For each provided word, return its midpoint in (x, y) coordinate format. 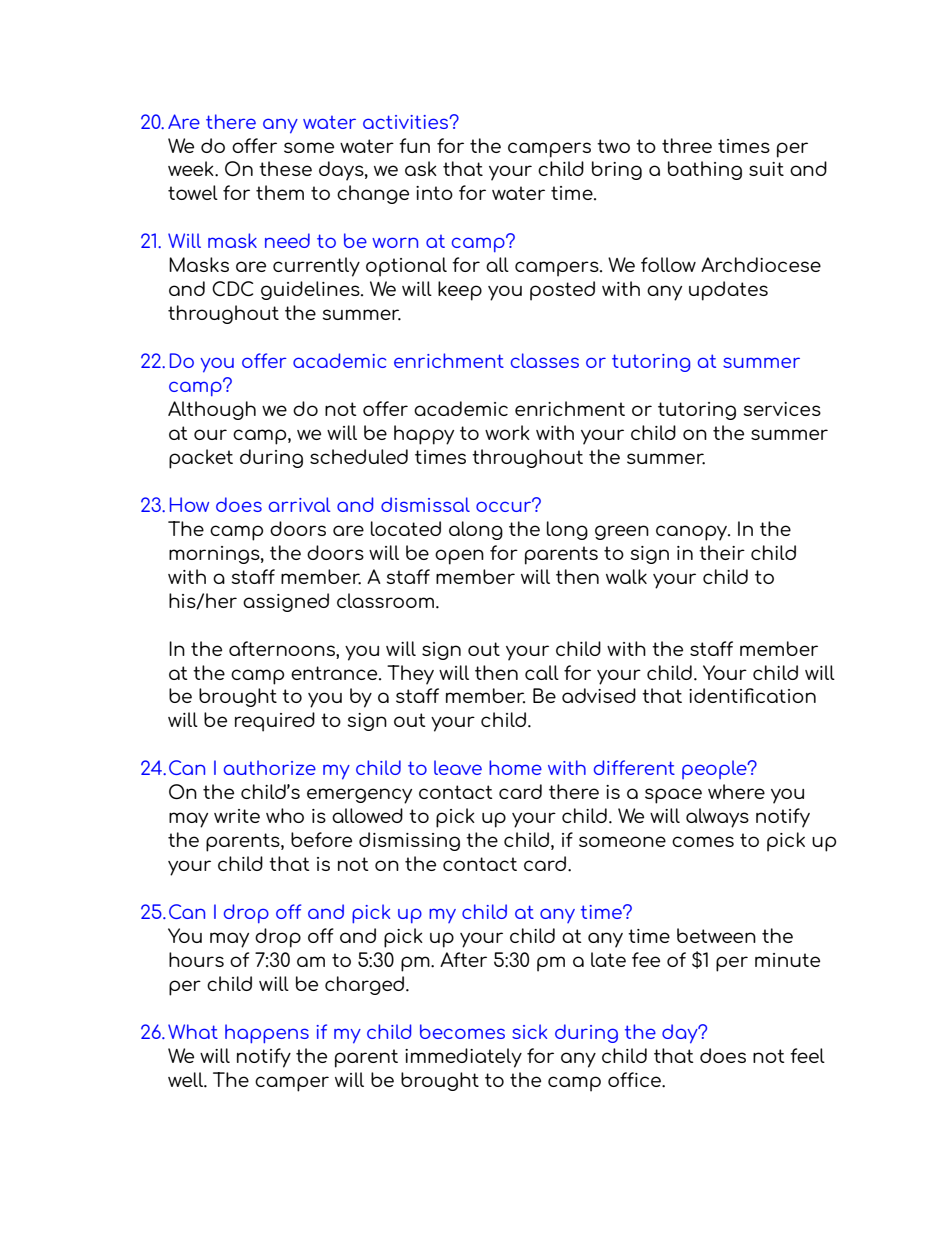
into (434, 193)
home (515, 767)
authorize (270, 767)
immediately (463, 1058)
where (736, 791)
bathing (705, 170)
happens (267, 1033)
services (782, 409)
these (285, 168)
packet (201, 459)
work (507, 432)
